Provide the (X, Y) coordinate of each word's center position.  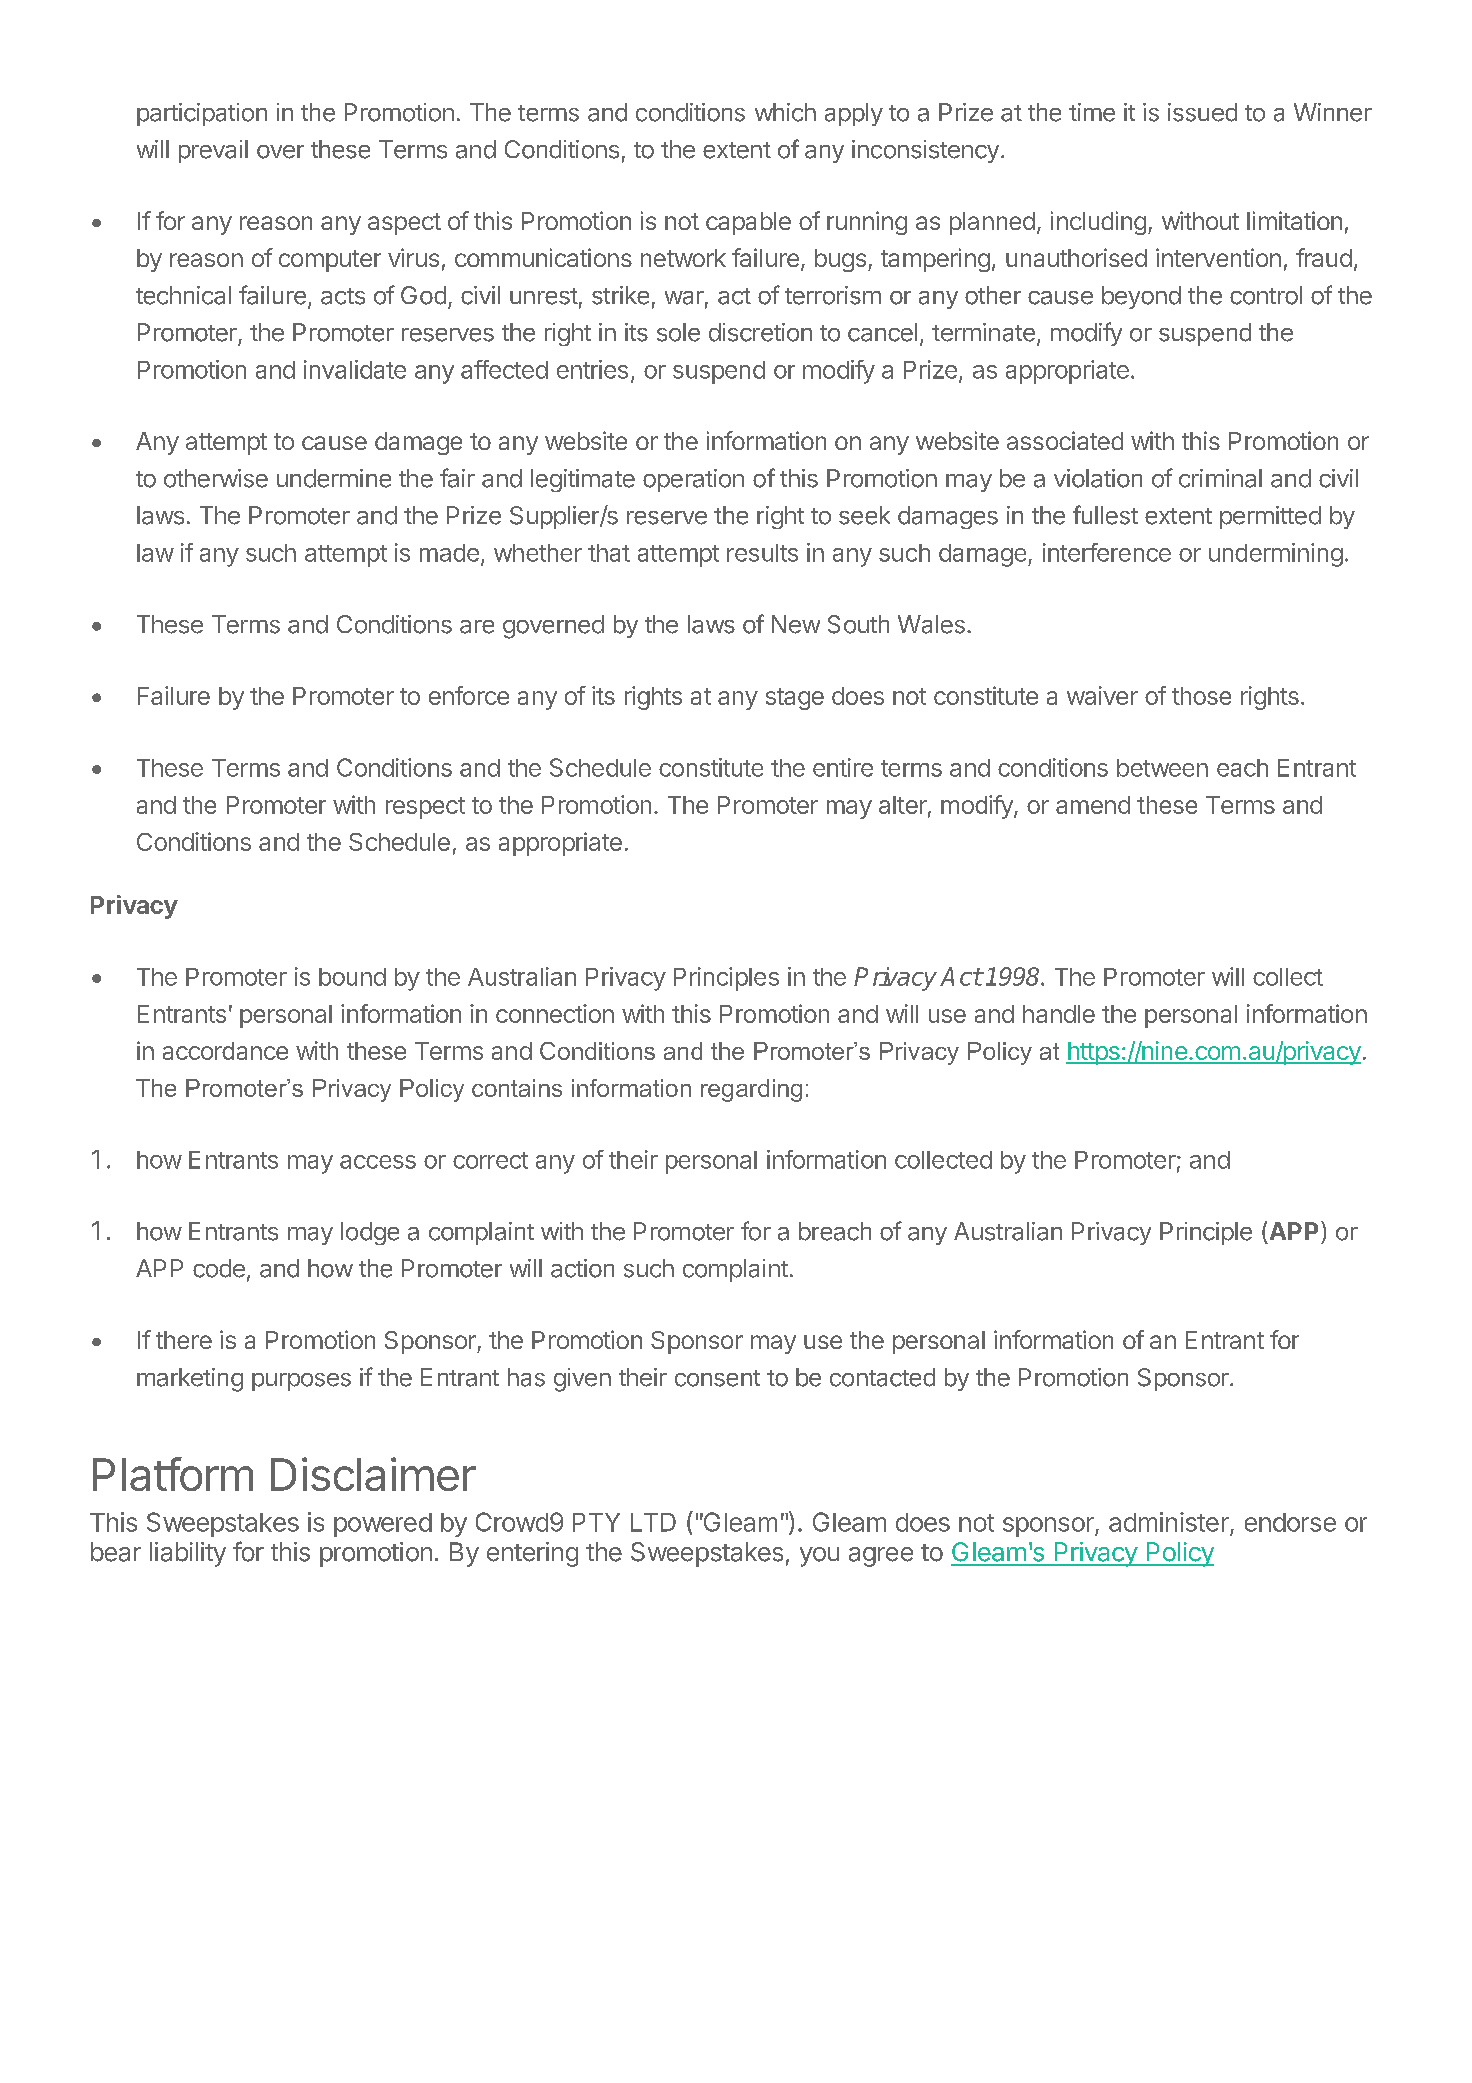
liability (188, 1554)
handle (1059, 1014)
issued (1202, 112)
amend (1093, 805)
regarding (751, 1090)
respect (425, 808)
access (378, 1162)
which (785, 112)
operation (693, 480)
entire (843, 767)
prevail (213, 151)
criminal (1220, 478)
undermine (334, 478)
